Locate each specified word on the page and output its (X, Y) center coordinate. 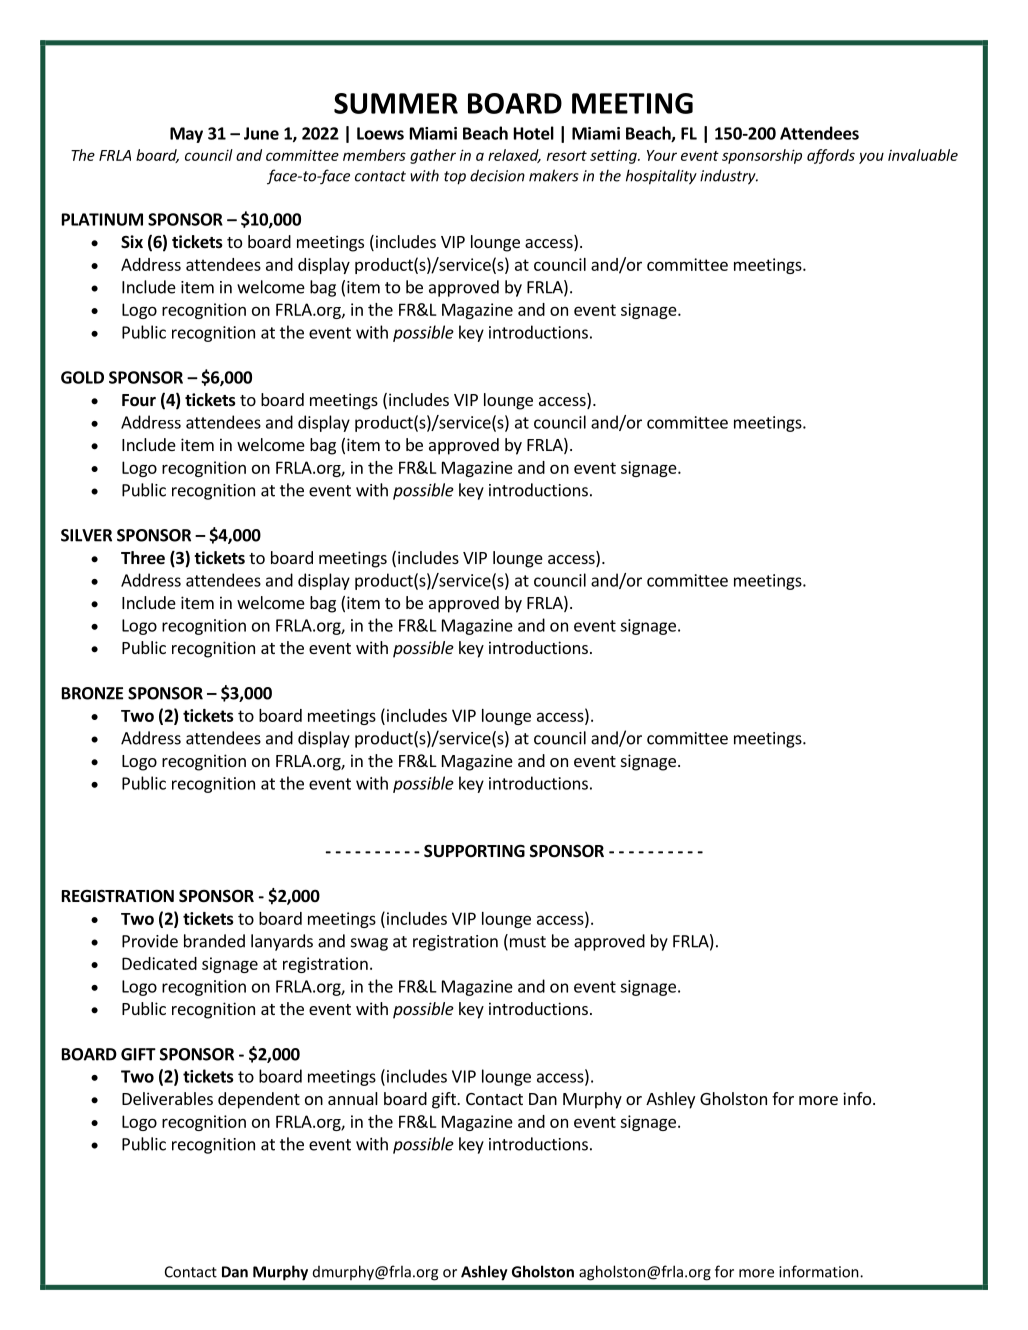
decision (497, 175)
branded (214, 941)
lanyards (282, 942)
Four (139, 400)
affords (831, 156)
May (186, 135)
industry (729, 177)
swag (369, 944)
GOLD (82, 377)
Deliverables (167, 1098)
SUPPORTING (474, 851)
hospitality (661, 177)
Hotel (534, 133)
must (526, 942)
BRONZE (92, 693)
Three (143, 558)
